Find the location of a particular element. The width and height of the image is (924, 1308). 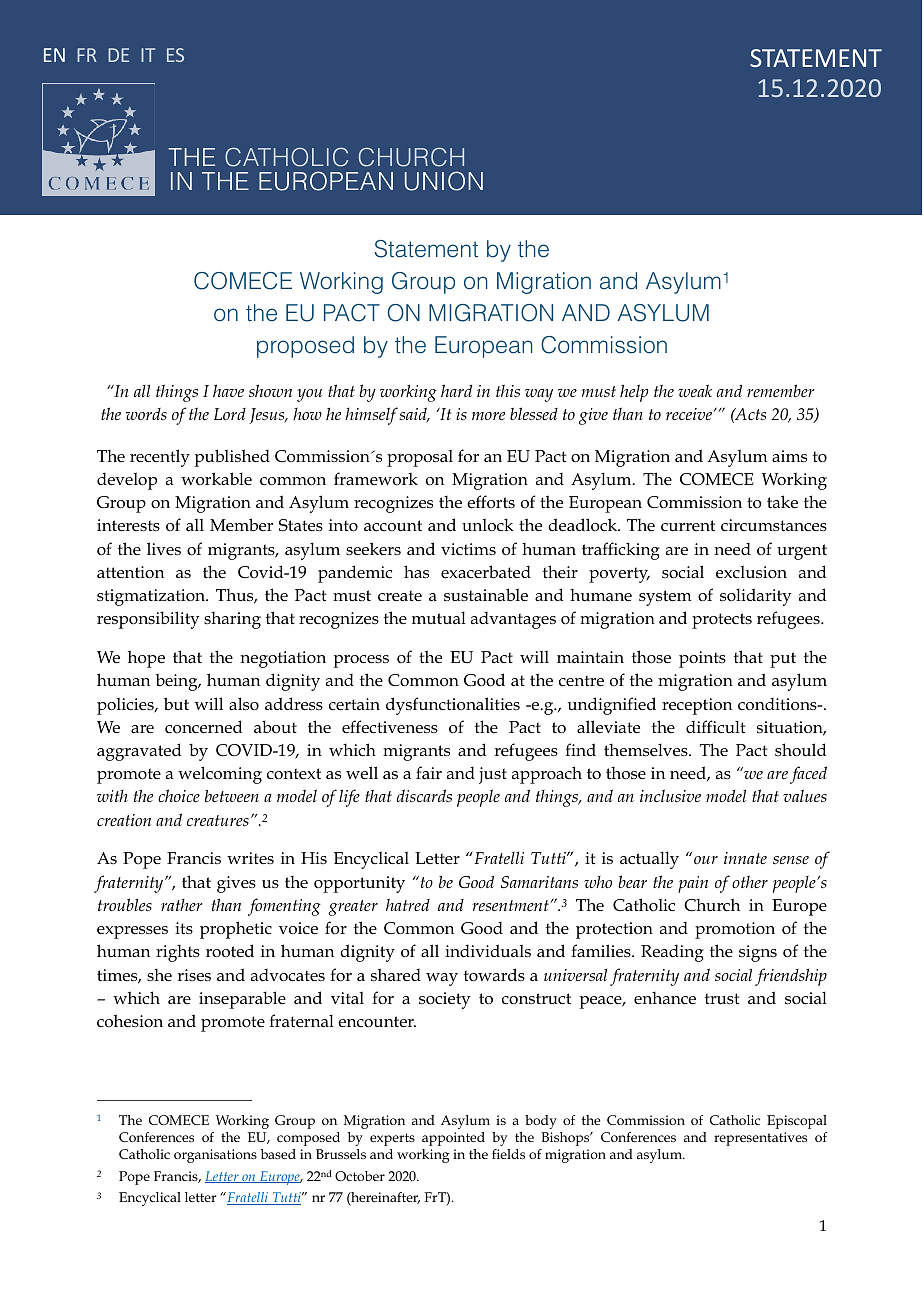

being is located at coordinates (177, 682).
